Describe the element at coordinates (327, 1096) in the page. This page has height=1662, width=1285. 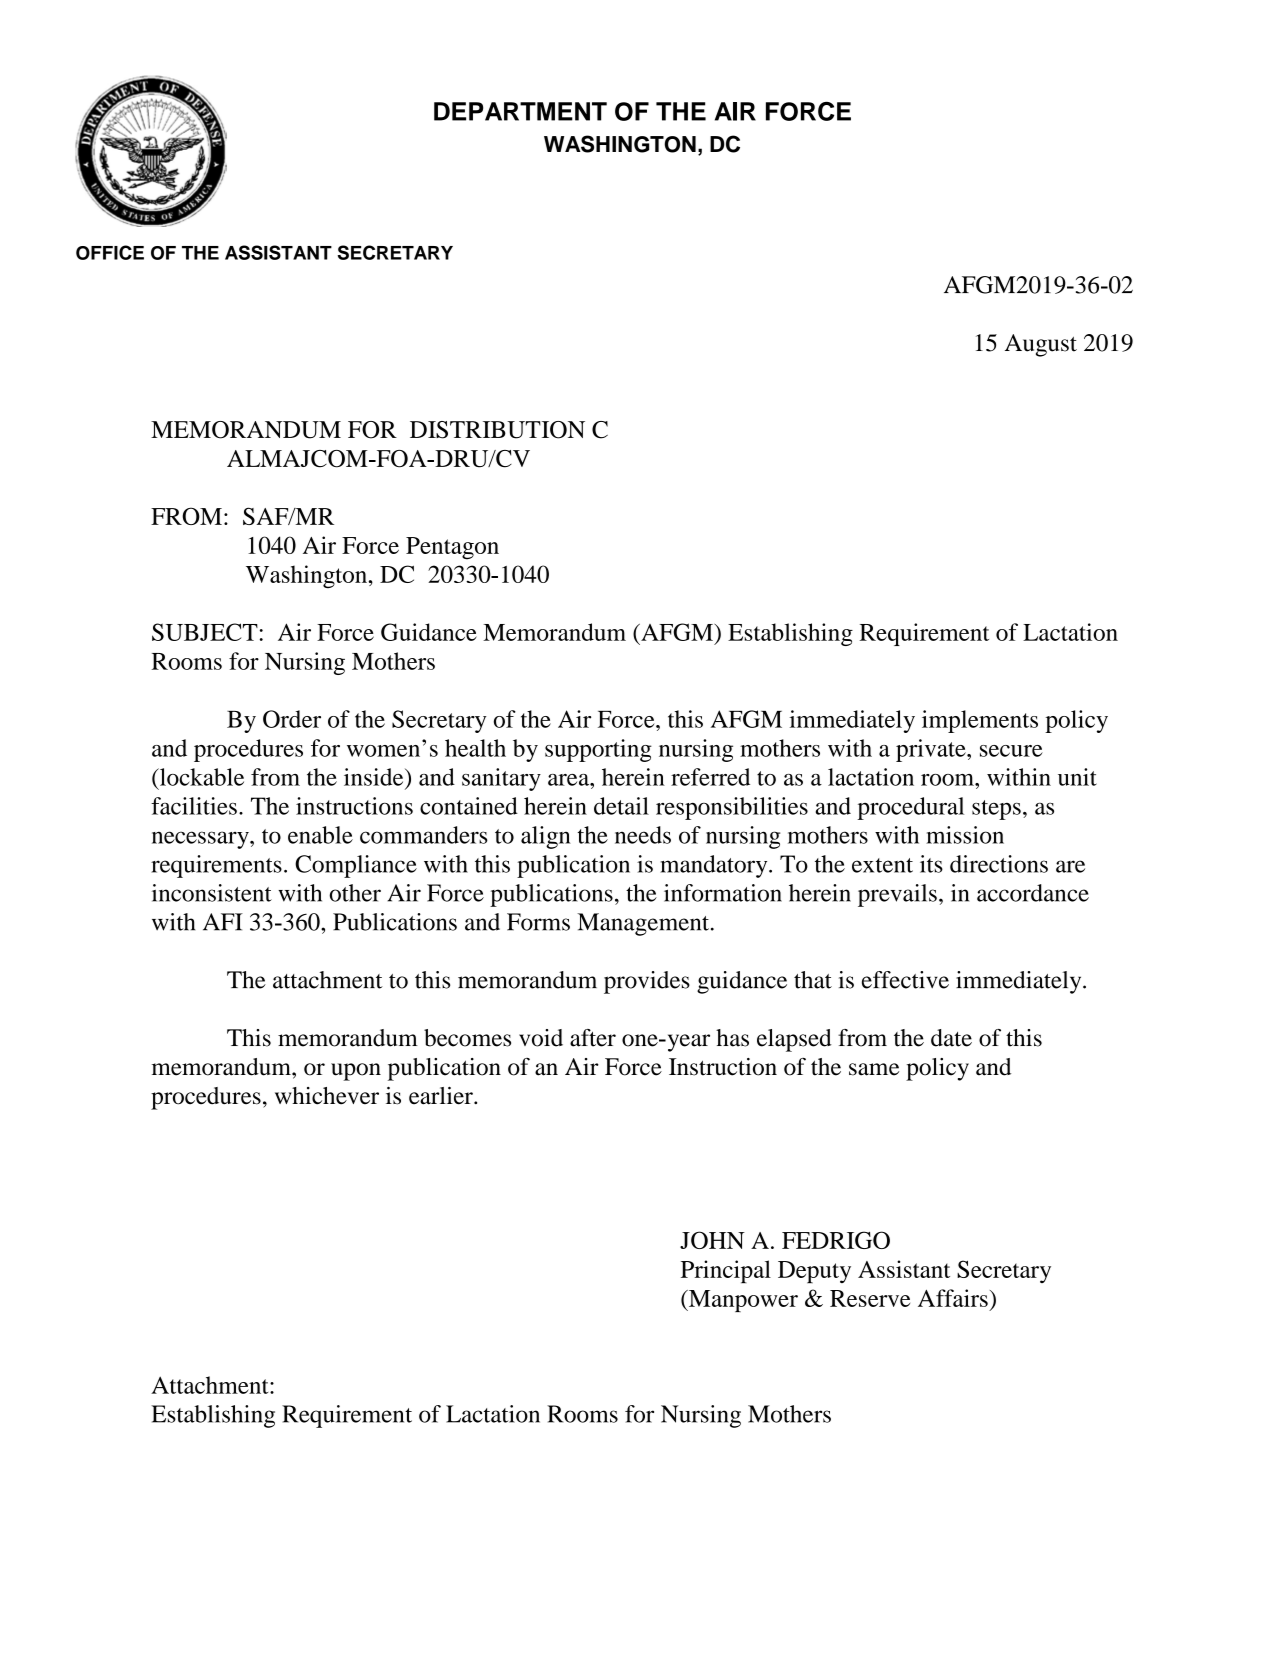
I see `whichever` at that location.
